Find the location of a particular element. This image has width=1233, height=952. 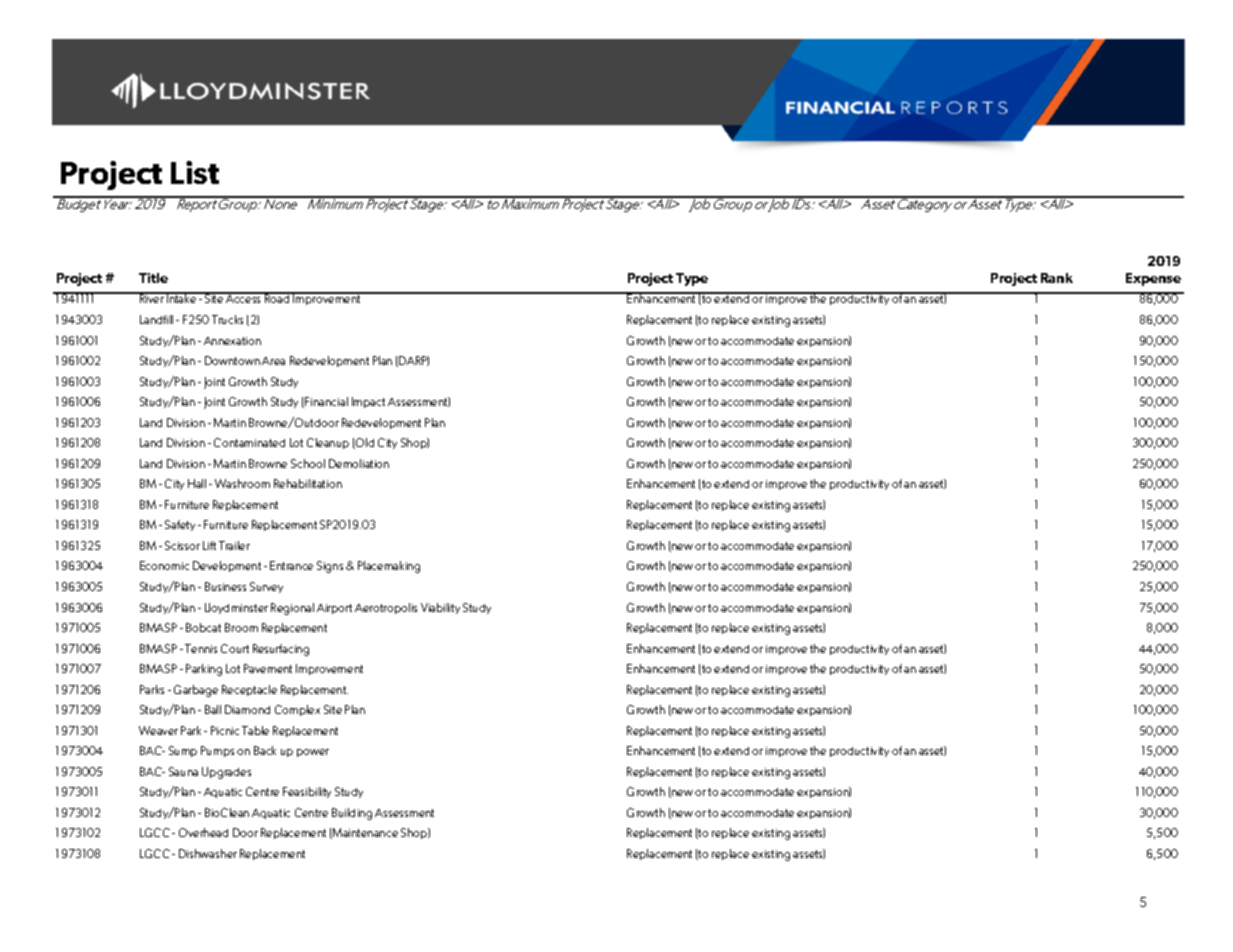

List is located at coordinates (195, 172).
